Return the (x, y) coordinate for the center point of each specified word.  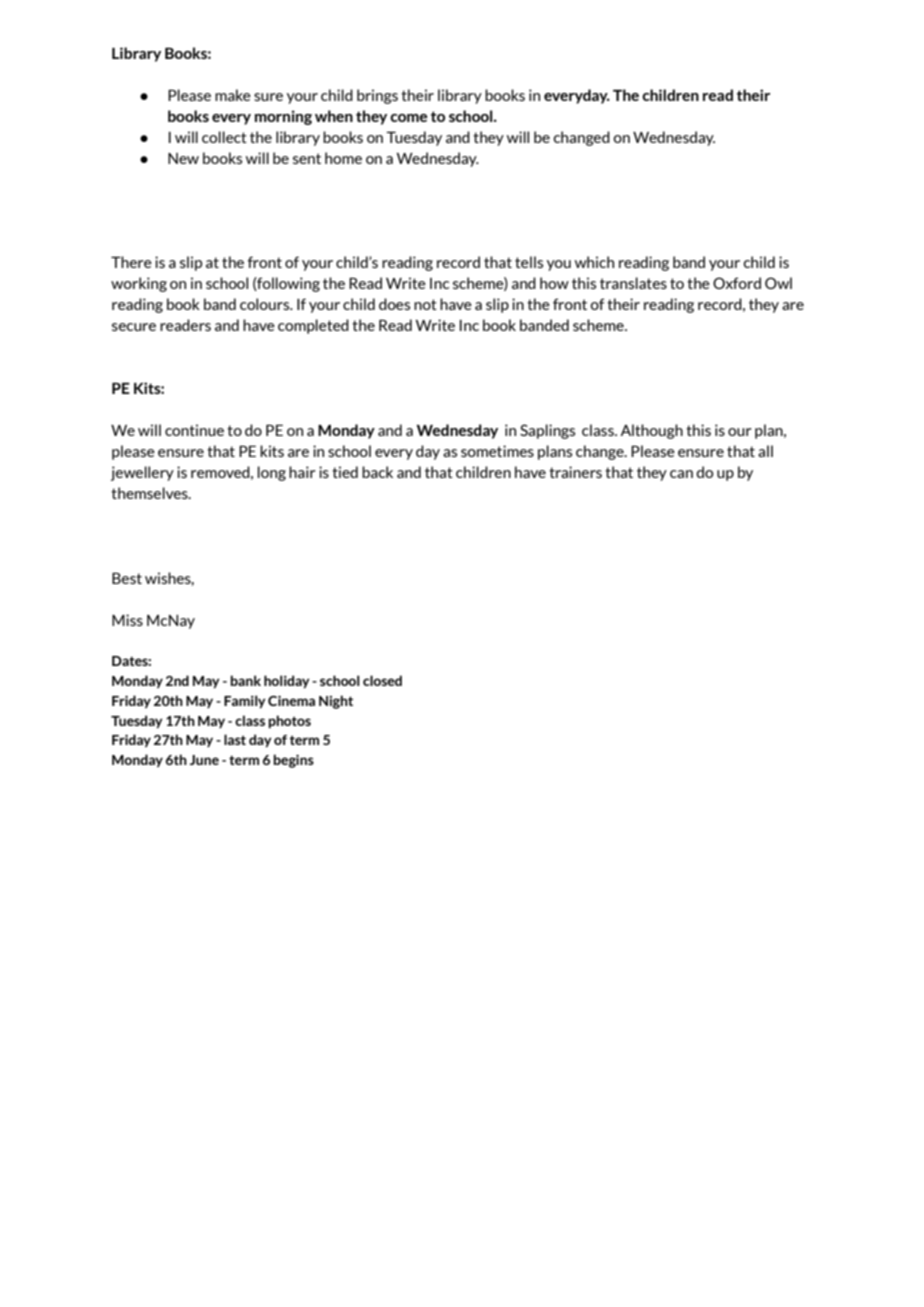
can (681, 474)
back (377, 472)
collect (224, 137)
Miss (127, 620)
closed (382, 680)
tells (529, 262)
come (408, 118)
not (425, 304)
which (594, 262)
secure (134, 327)
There (131, 262)
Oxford (737, 283)
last (235, 739)
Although (651, 431)
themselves (150, 493)
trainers (575, 472)
